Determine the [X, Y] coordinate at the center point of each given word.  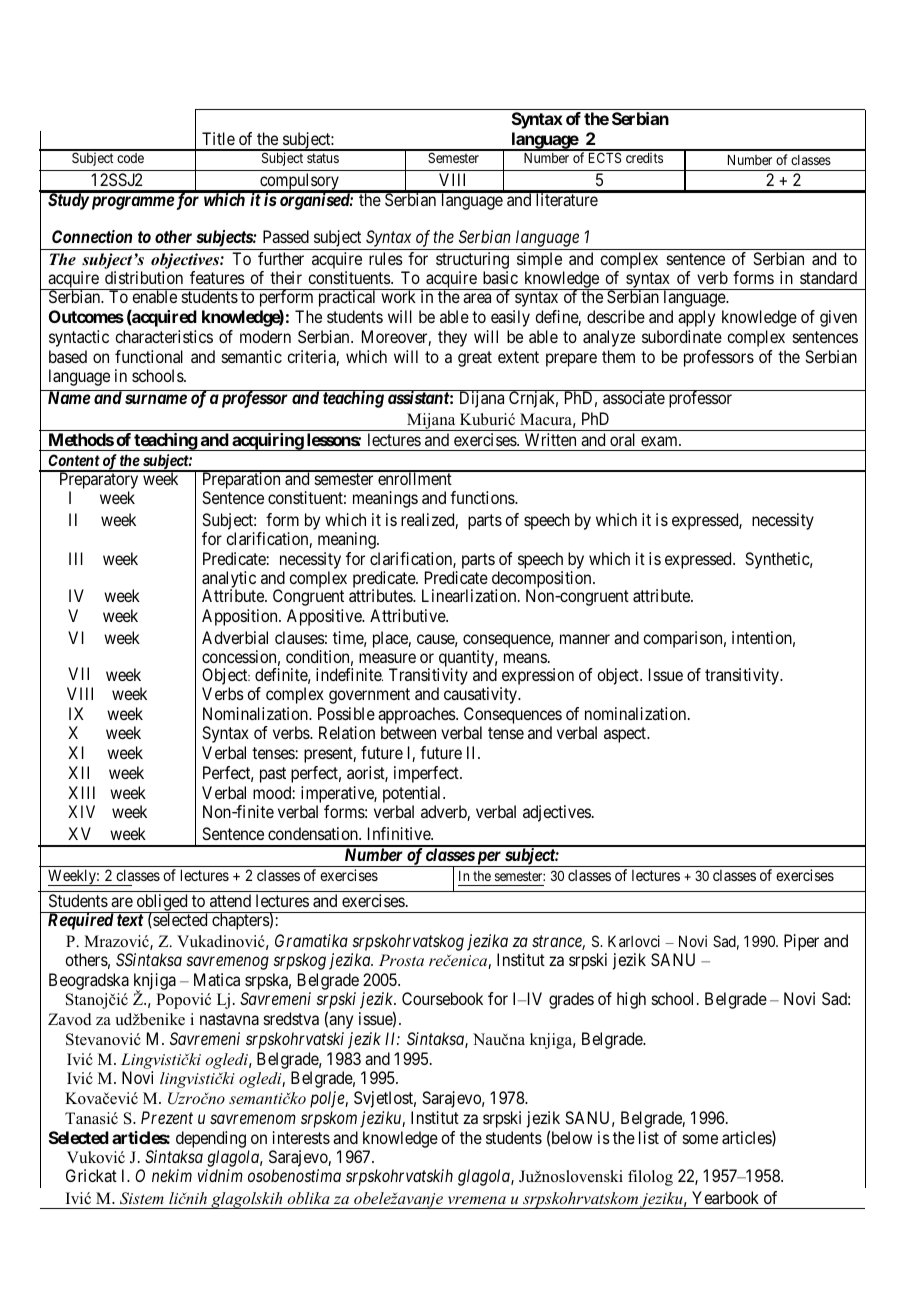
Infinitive [400, 833]
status [323, 158]
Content [74, 460]
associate [633, 397]
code [130, 158]
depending [211, 1141]
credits [644, 157]
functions [483, 497]
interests [301, 1137]
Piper [801, 942]
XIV [81, 811]
